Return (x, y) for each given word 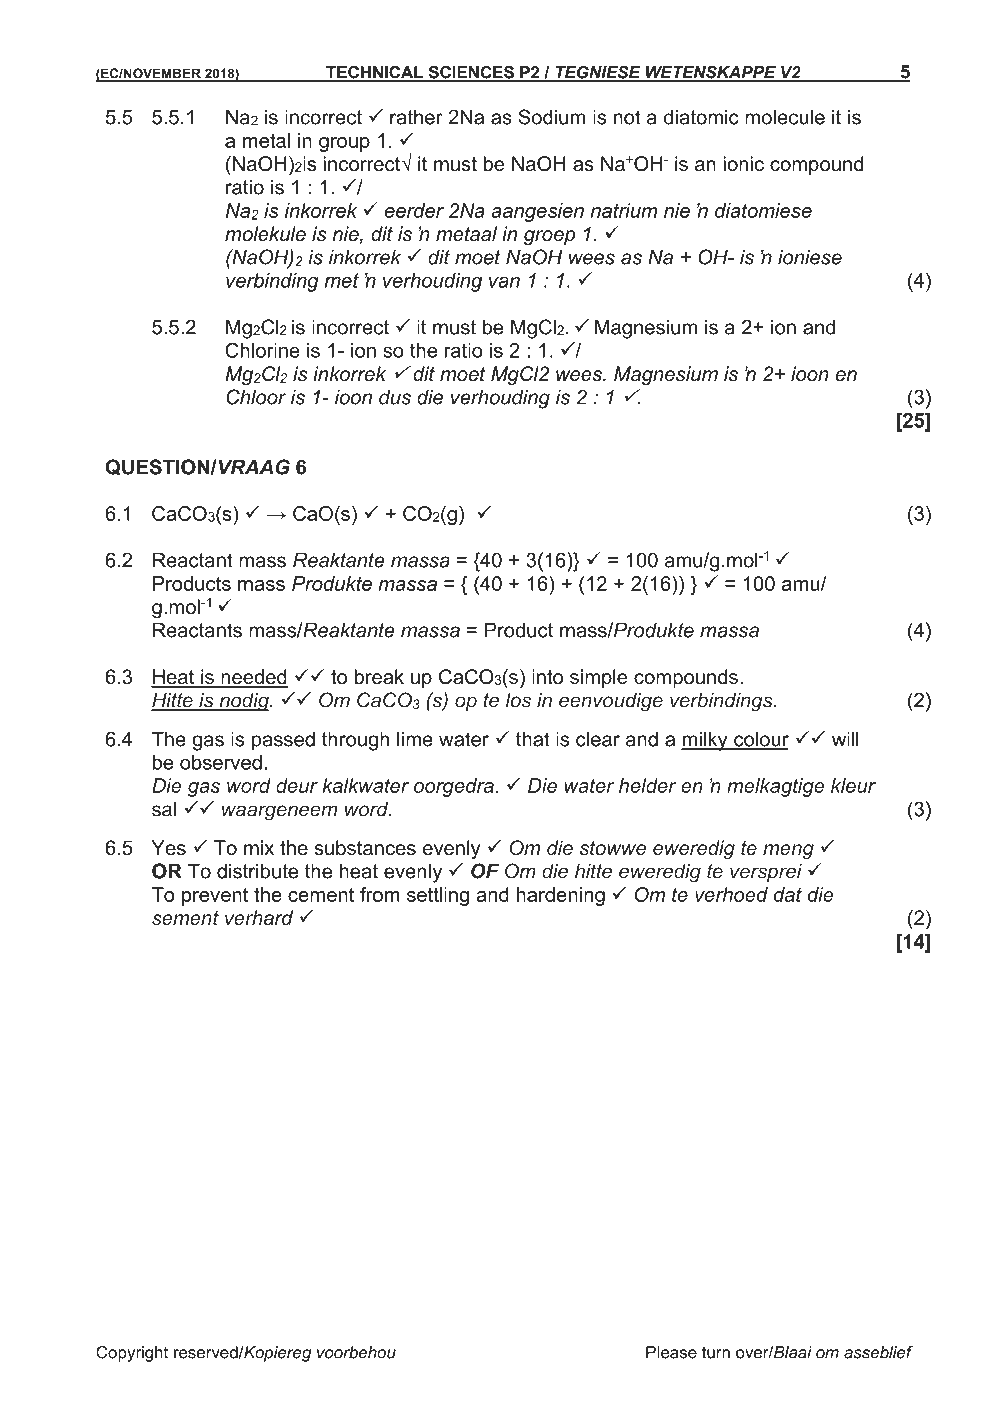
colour (760, 740)
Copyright (132, 1354)
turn (716, 1352)
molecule (785, 117)
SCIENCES (471, 73)
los (518, 700)
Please (671, 1352)
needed (253, 678)
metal (266, 140)
